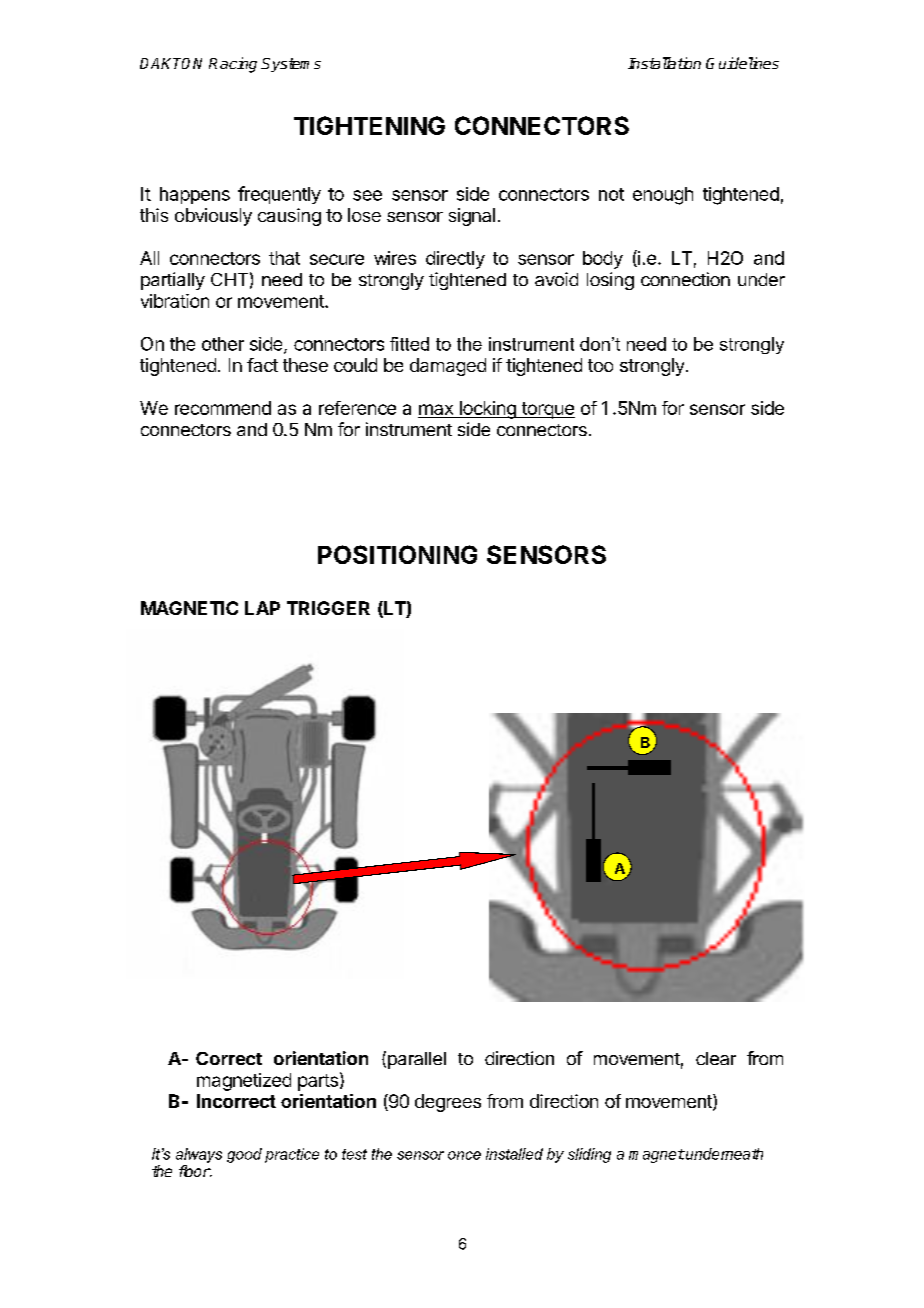  Describe the element at coordinates (244, 1155) in the screenshot. I see `good` at that location.
